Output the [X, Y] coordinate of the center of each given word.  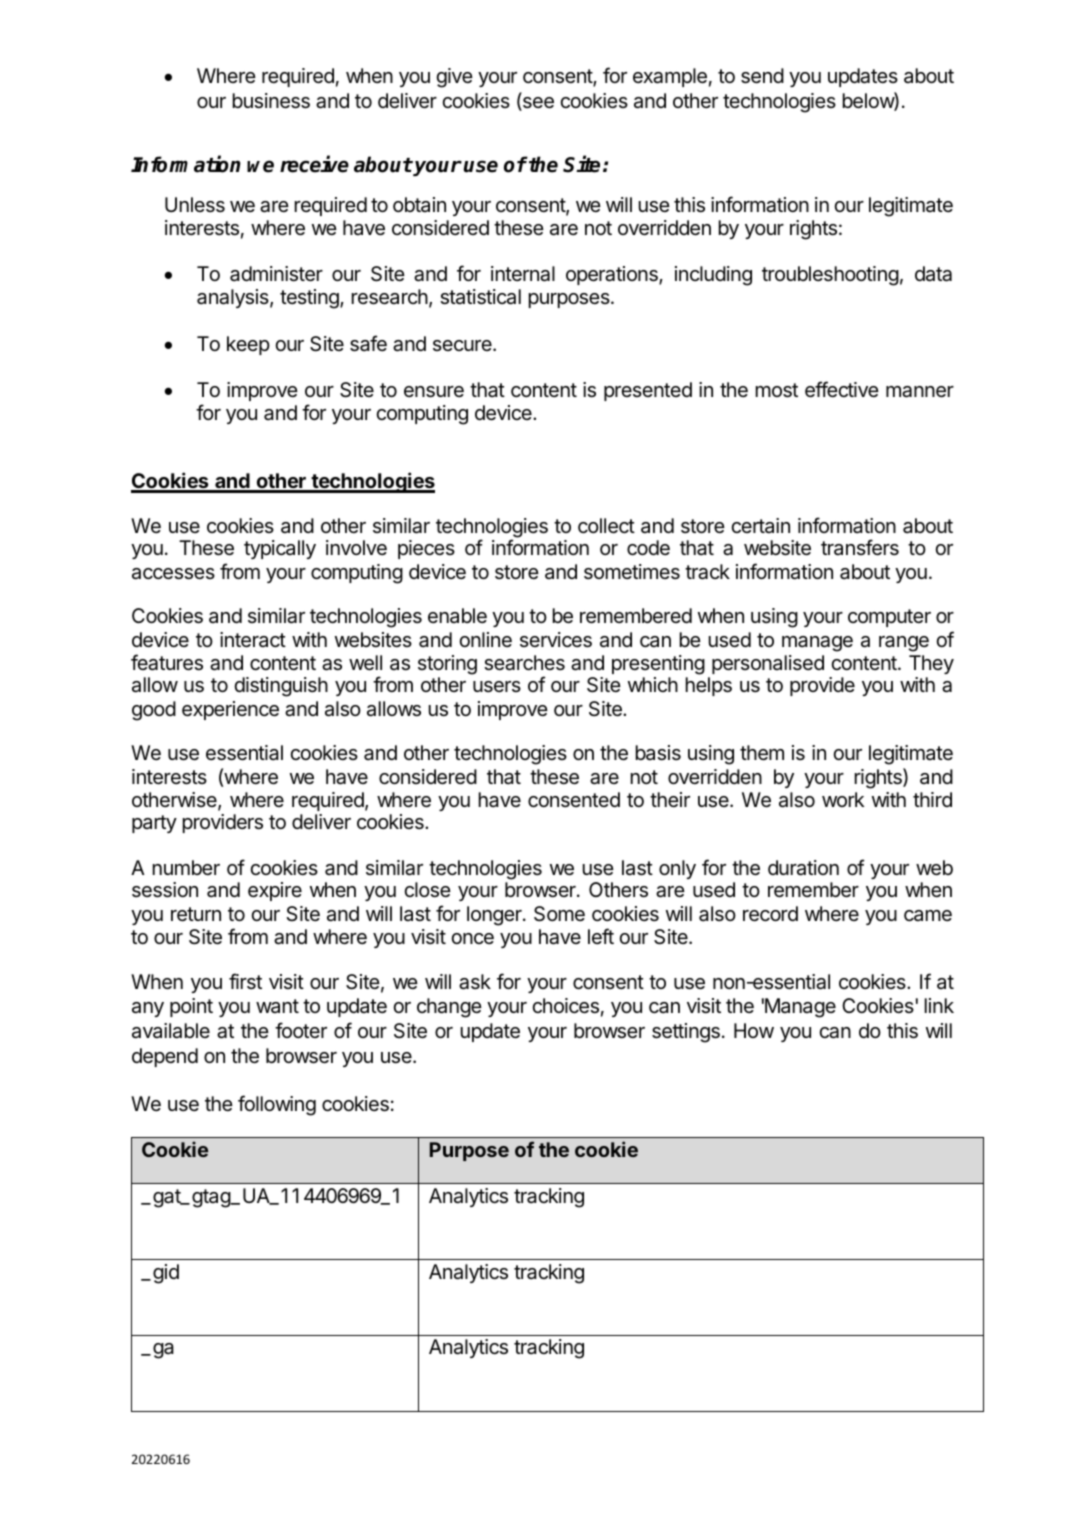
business [271, 101]
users [497, 687]
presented [648, 391]
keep [248, 345]
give [454, 78]
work [843, 799]
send [762, 76]
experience [230, 710]
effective [842, 389]
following [277, 1105]
